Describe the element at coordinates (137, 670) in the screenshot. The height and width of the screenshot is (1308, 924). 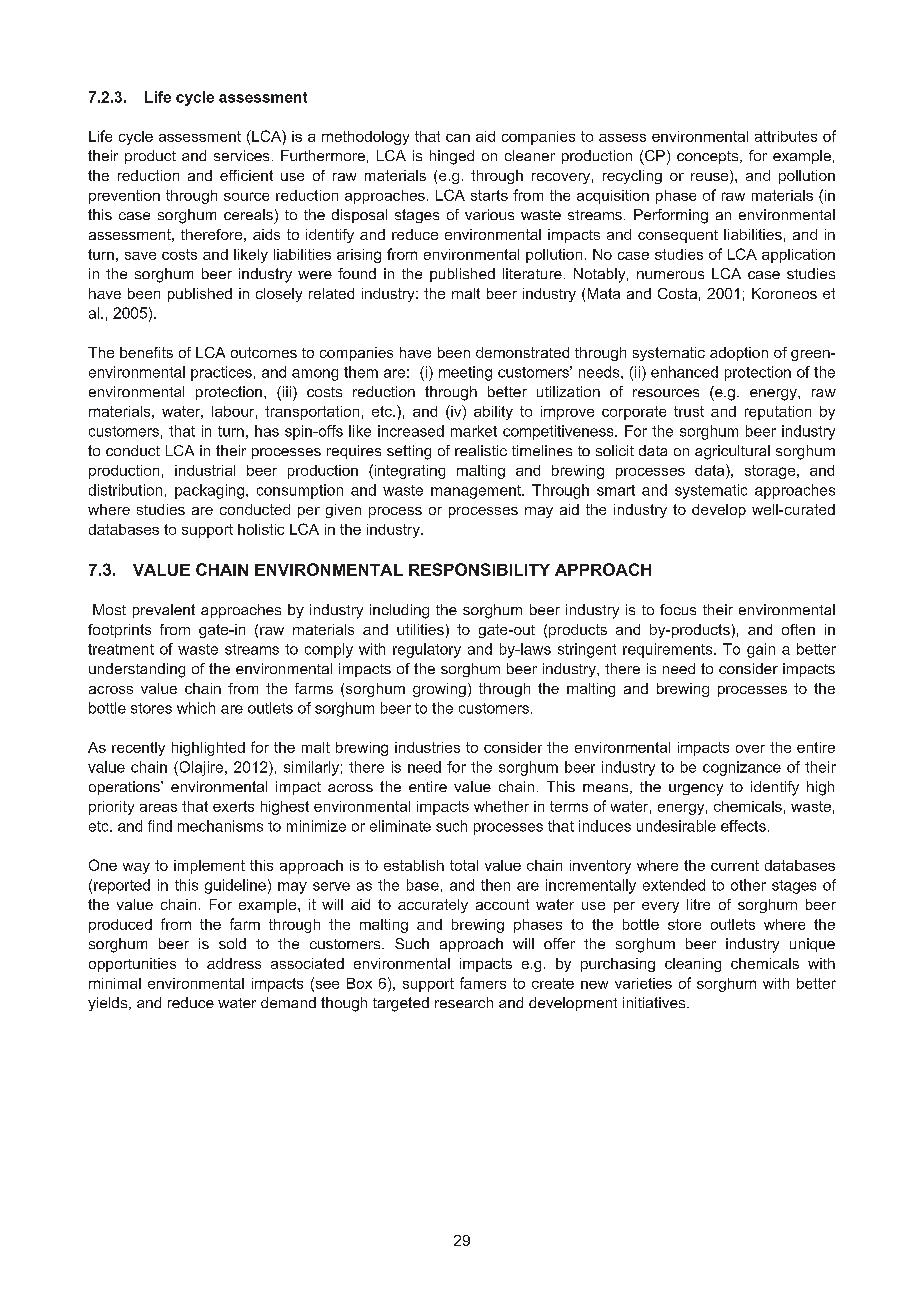
I see `understanding` at that location.
